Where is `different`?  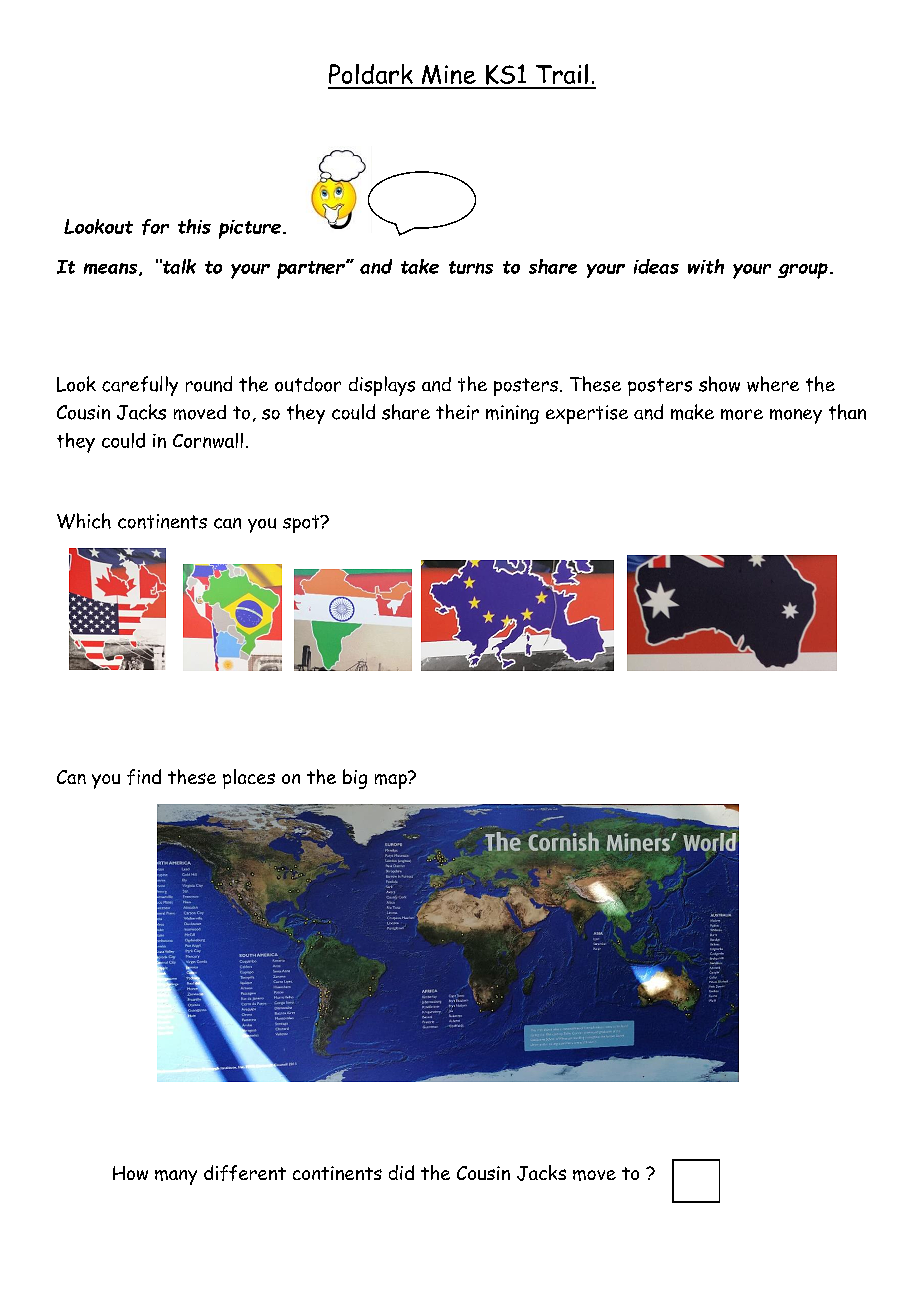
different is located at coordinates (245, 1173).
